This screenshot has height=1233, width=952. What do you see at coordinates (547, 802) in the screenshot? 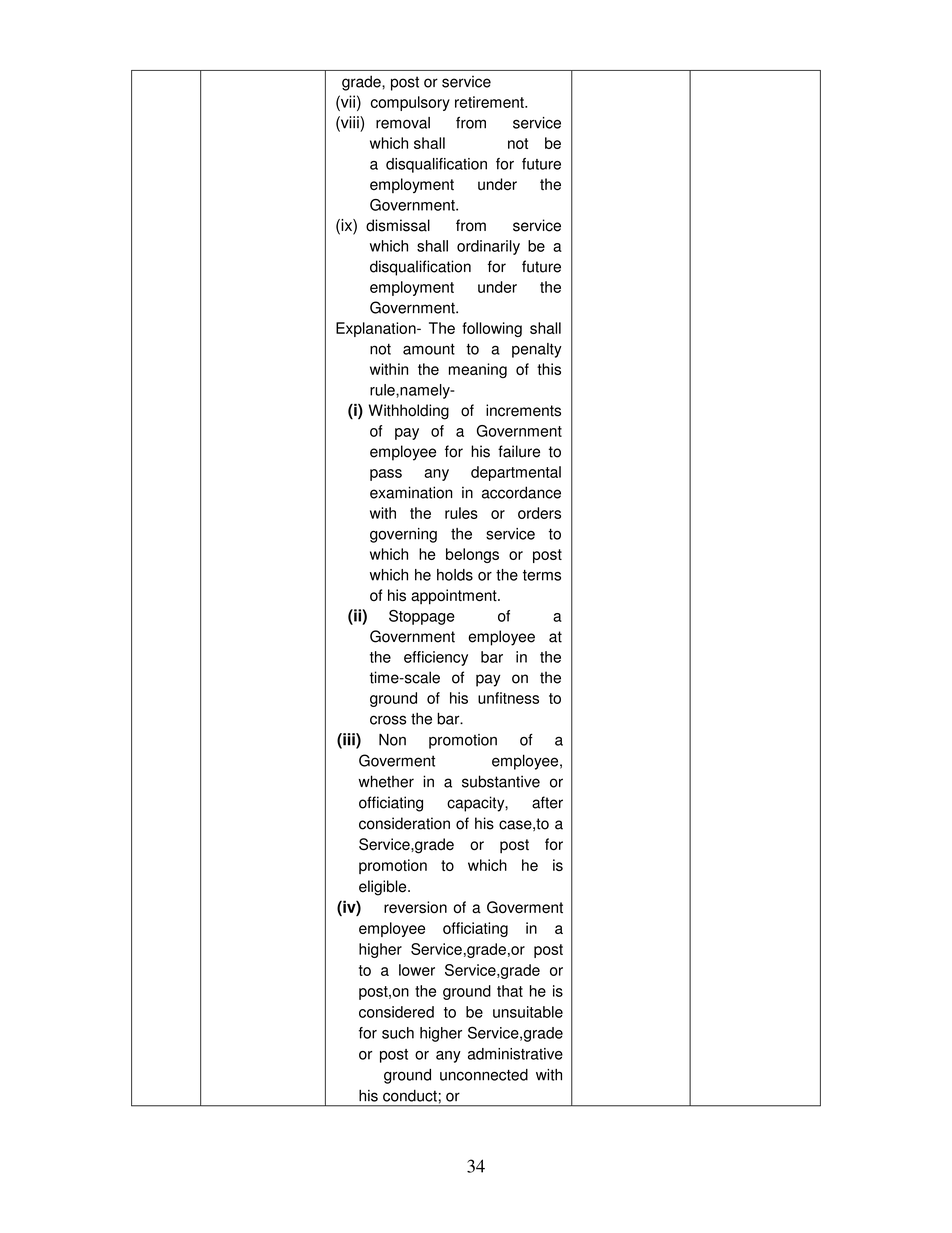
I see `after` at bounding box center [547, 802].
